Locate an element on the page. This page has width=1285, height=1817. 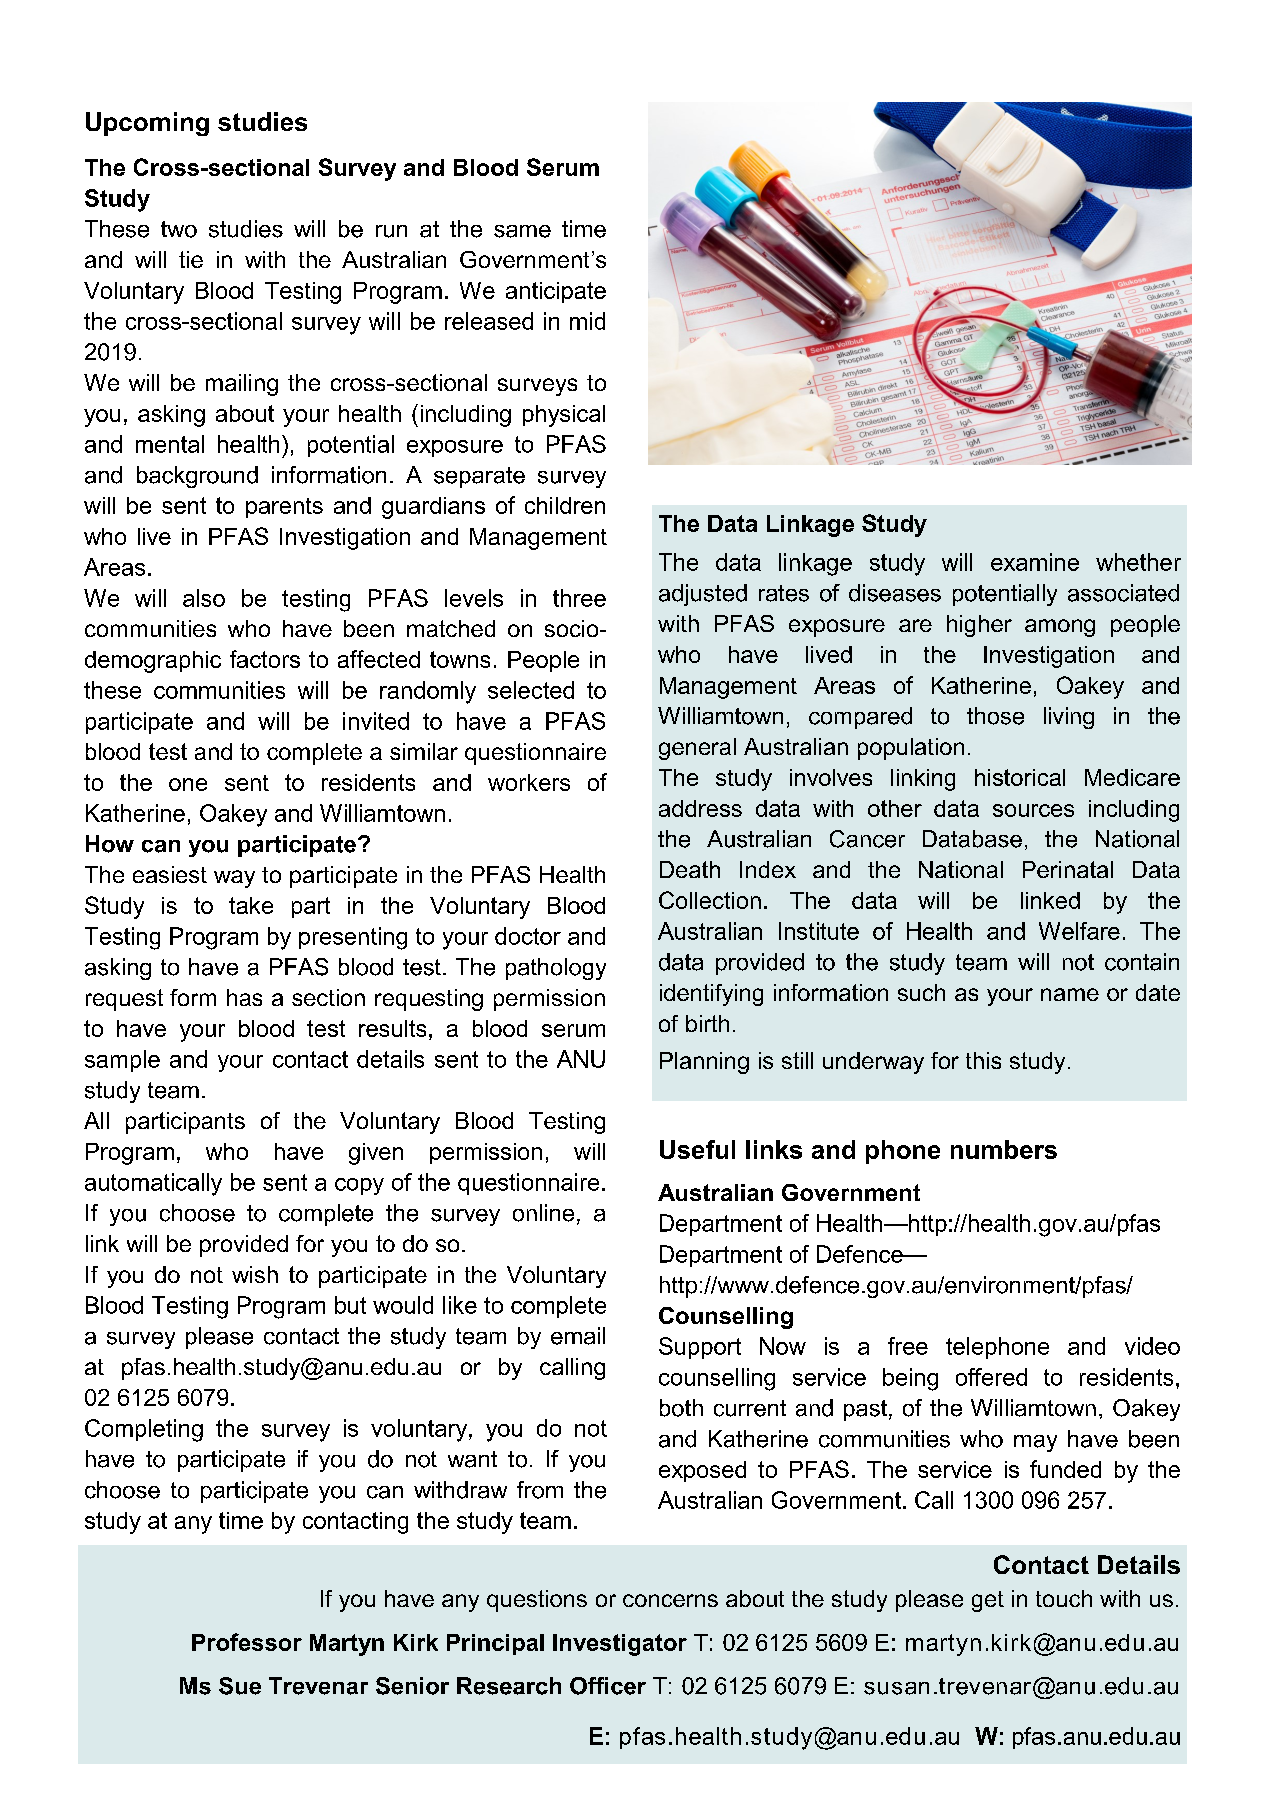
Planning is located at coordinates (704, 1063).
